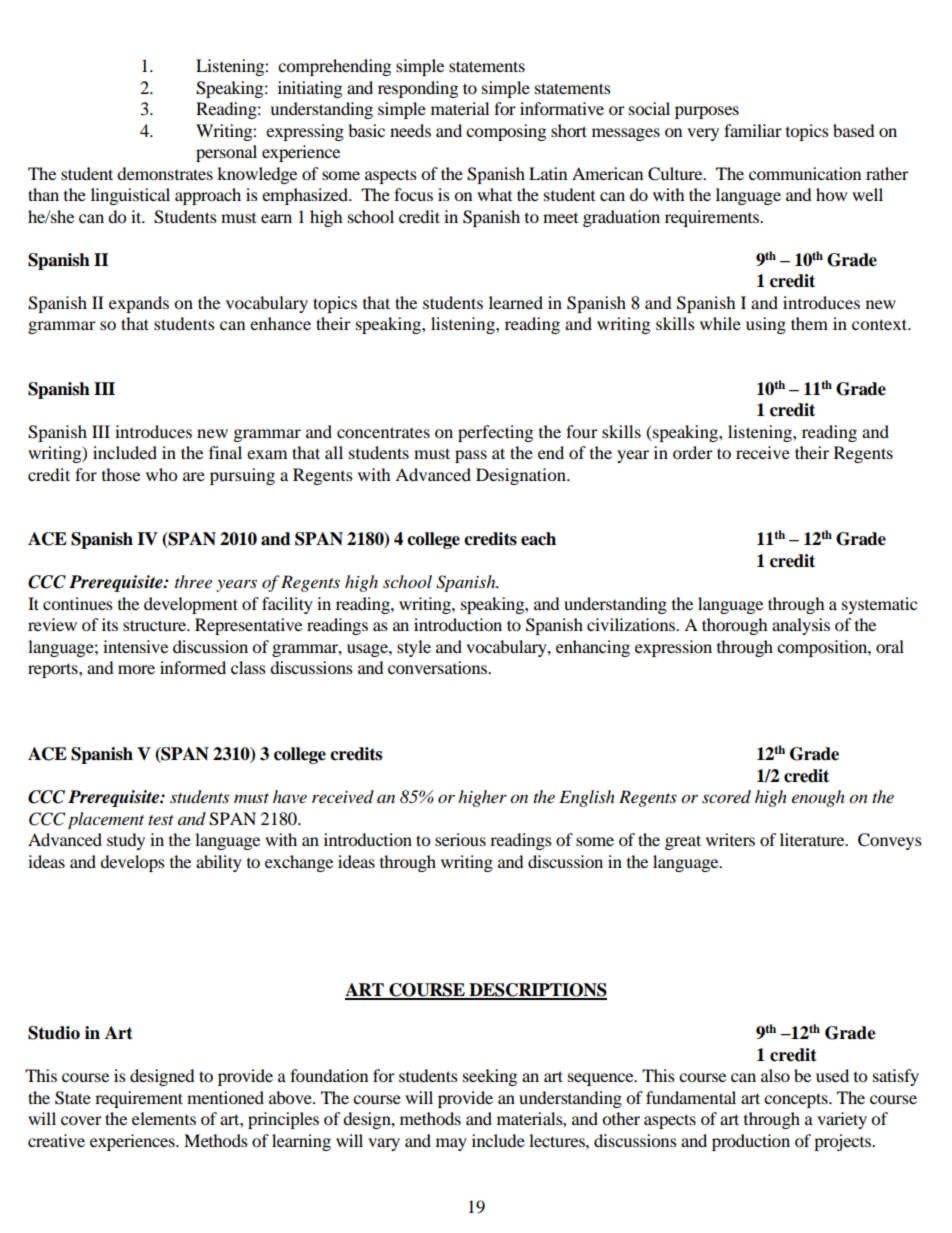  Describe the element at coordinates (451, 1144) in the screenshot. I see `may` at that location.
